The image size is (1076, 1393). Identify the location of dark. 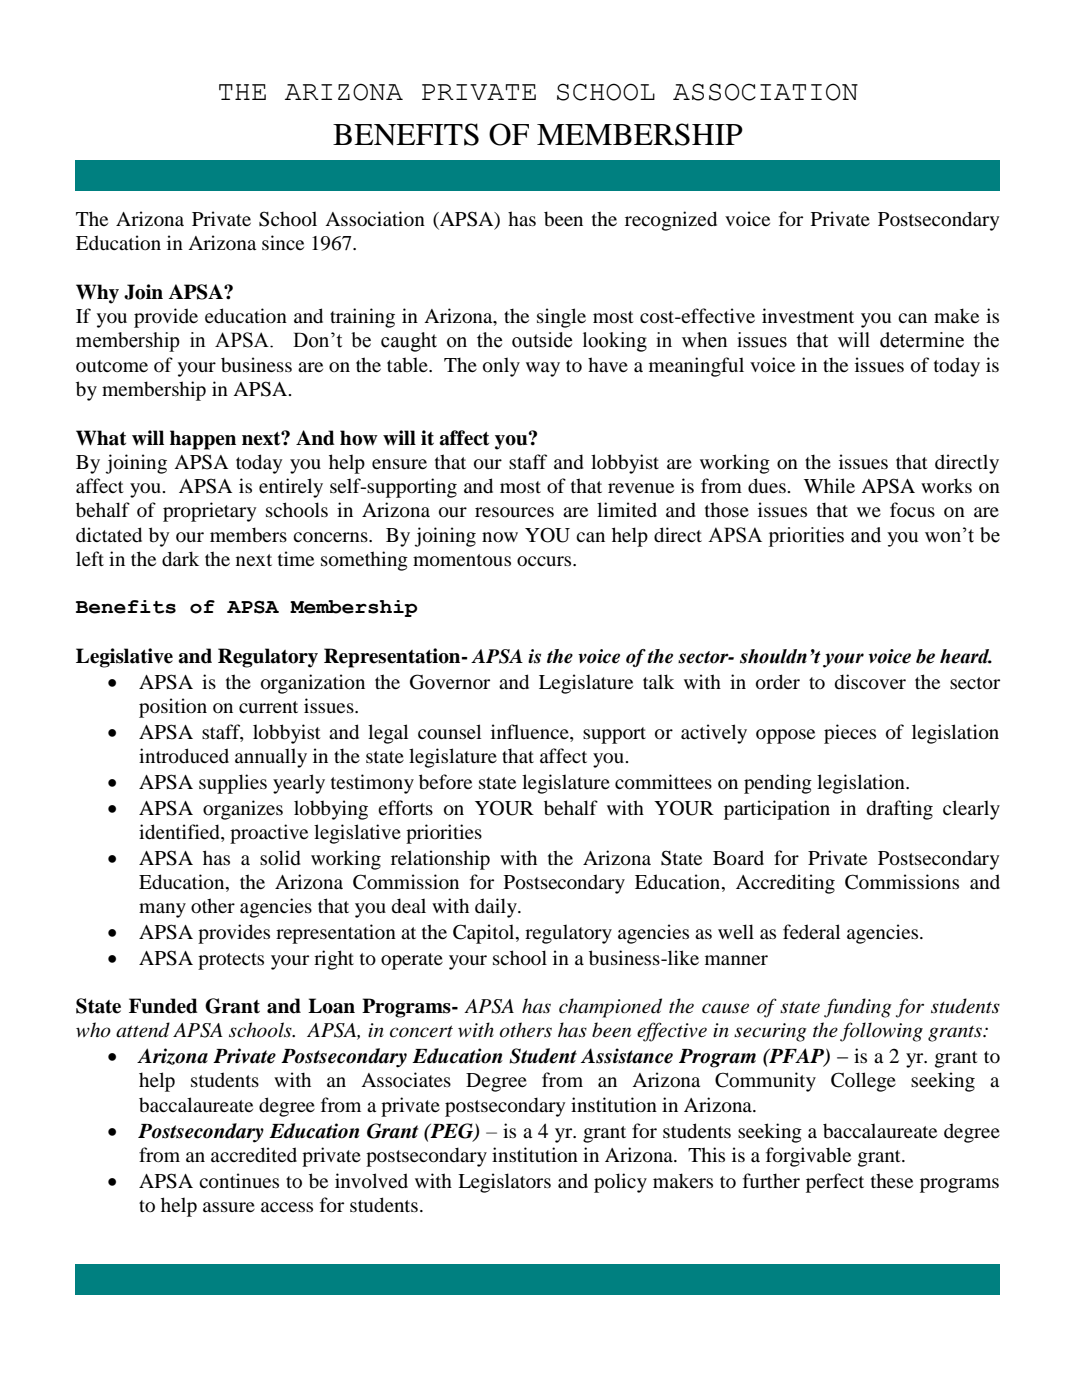
(180, 559).
